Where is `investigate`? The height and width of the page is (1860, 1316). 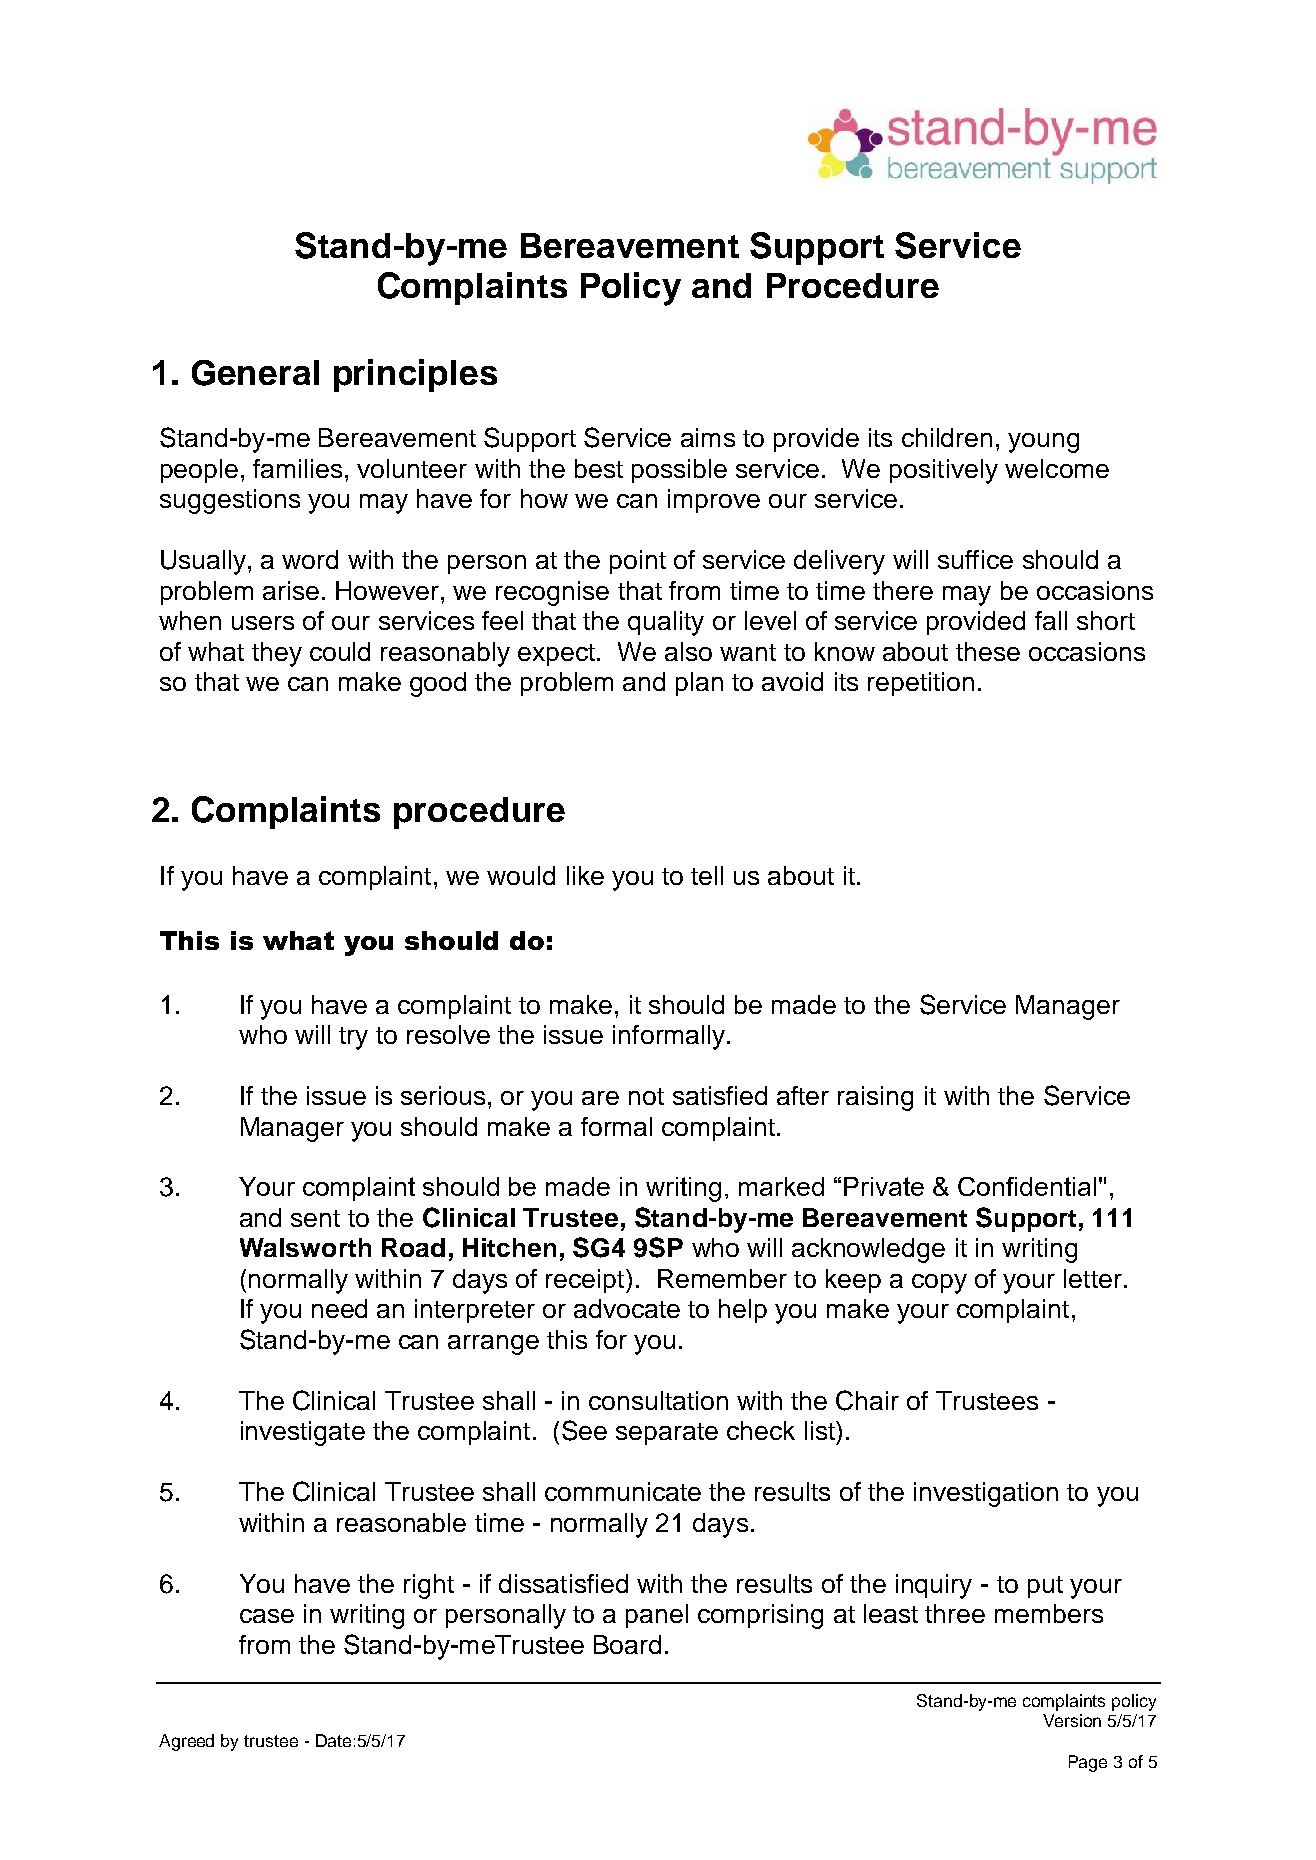 investigate is located at coordinates (303, 1433).
